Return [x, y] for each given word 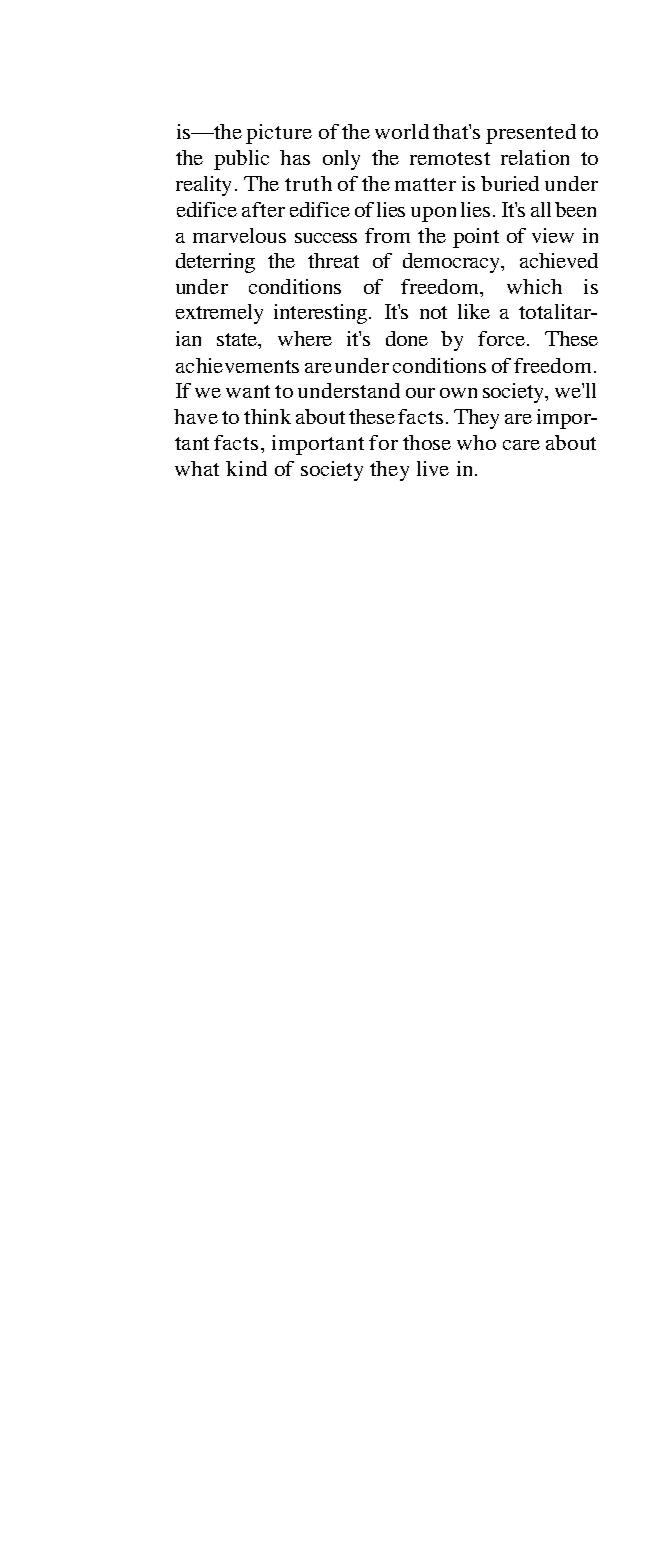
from [387, 235]
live [433, 468]
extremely [219, 314]
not [433, 312]
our [420, 393]
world [402, 131]
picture [279, 134]
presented [531, 134]
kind [246, 468]
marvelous [239, 235]
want [248, 391]
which [534, 286]
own [458, 393]
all [541, 209]
